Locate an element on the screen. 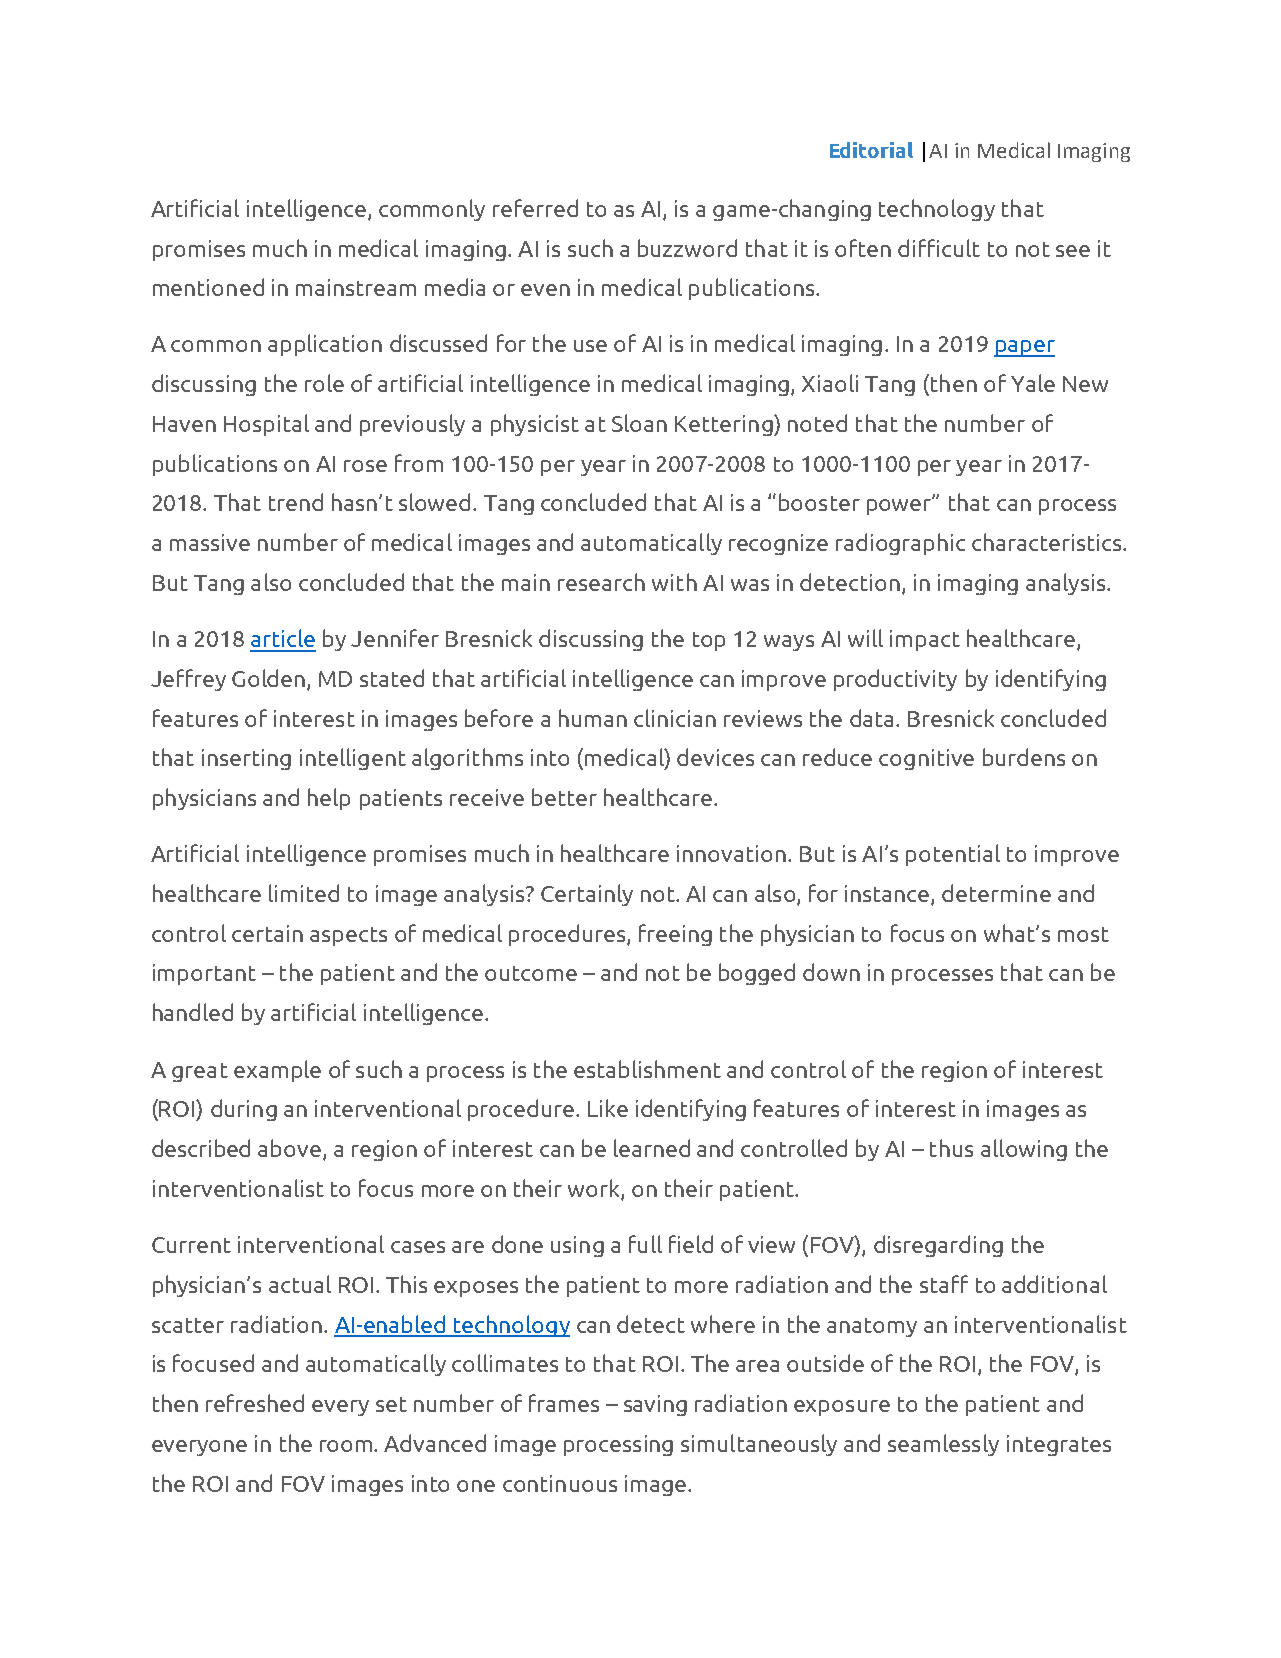 The image size is (1281, 1658). better is located at coordinates (564, 797).
